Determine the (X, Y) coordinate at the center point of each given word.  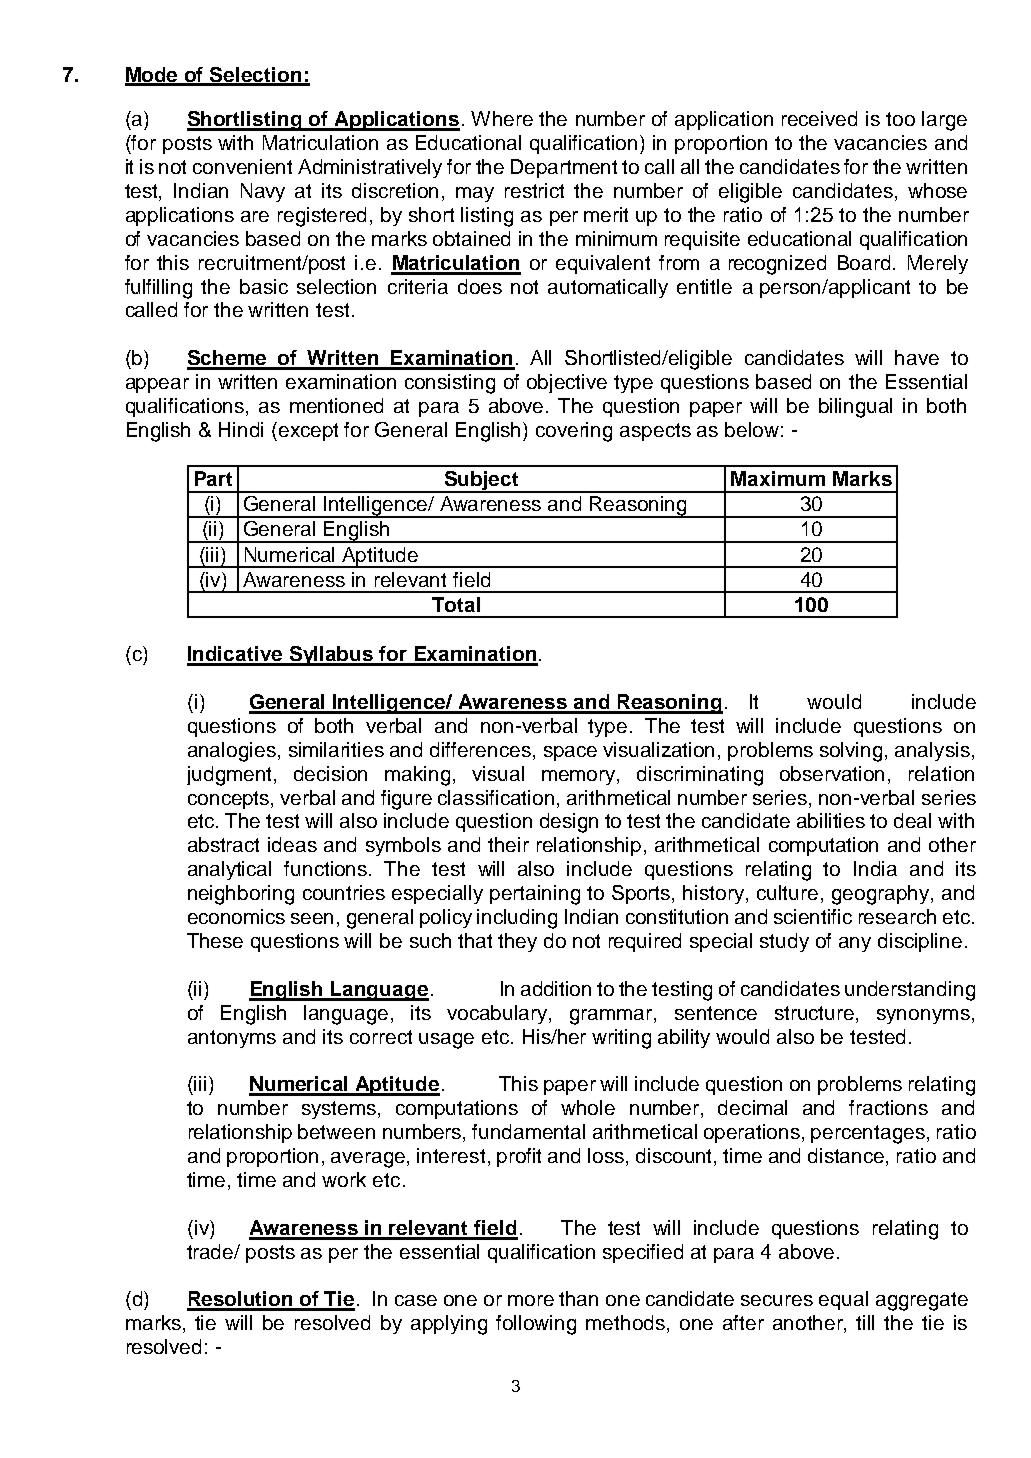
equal (843, 1300)
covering (574, 432)
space (570, 753)
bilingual (855, 408)
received (819, 118)
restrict (534, 190)
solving (851, 752)
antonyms (232, 1039)
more (531, 1300)
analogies (232, 752)
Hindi (241, 429)
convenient (242, 166)
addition (556, 988)
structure (816, 1013)
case (416, 1300)
